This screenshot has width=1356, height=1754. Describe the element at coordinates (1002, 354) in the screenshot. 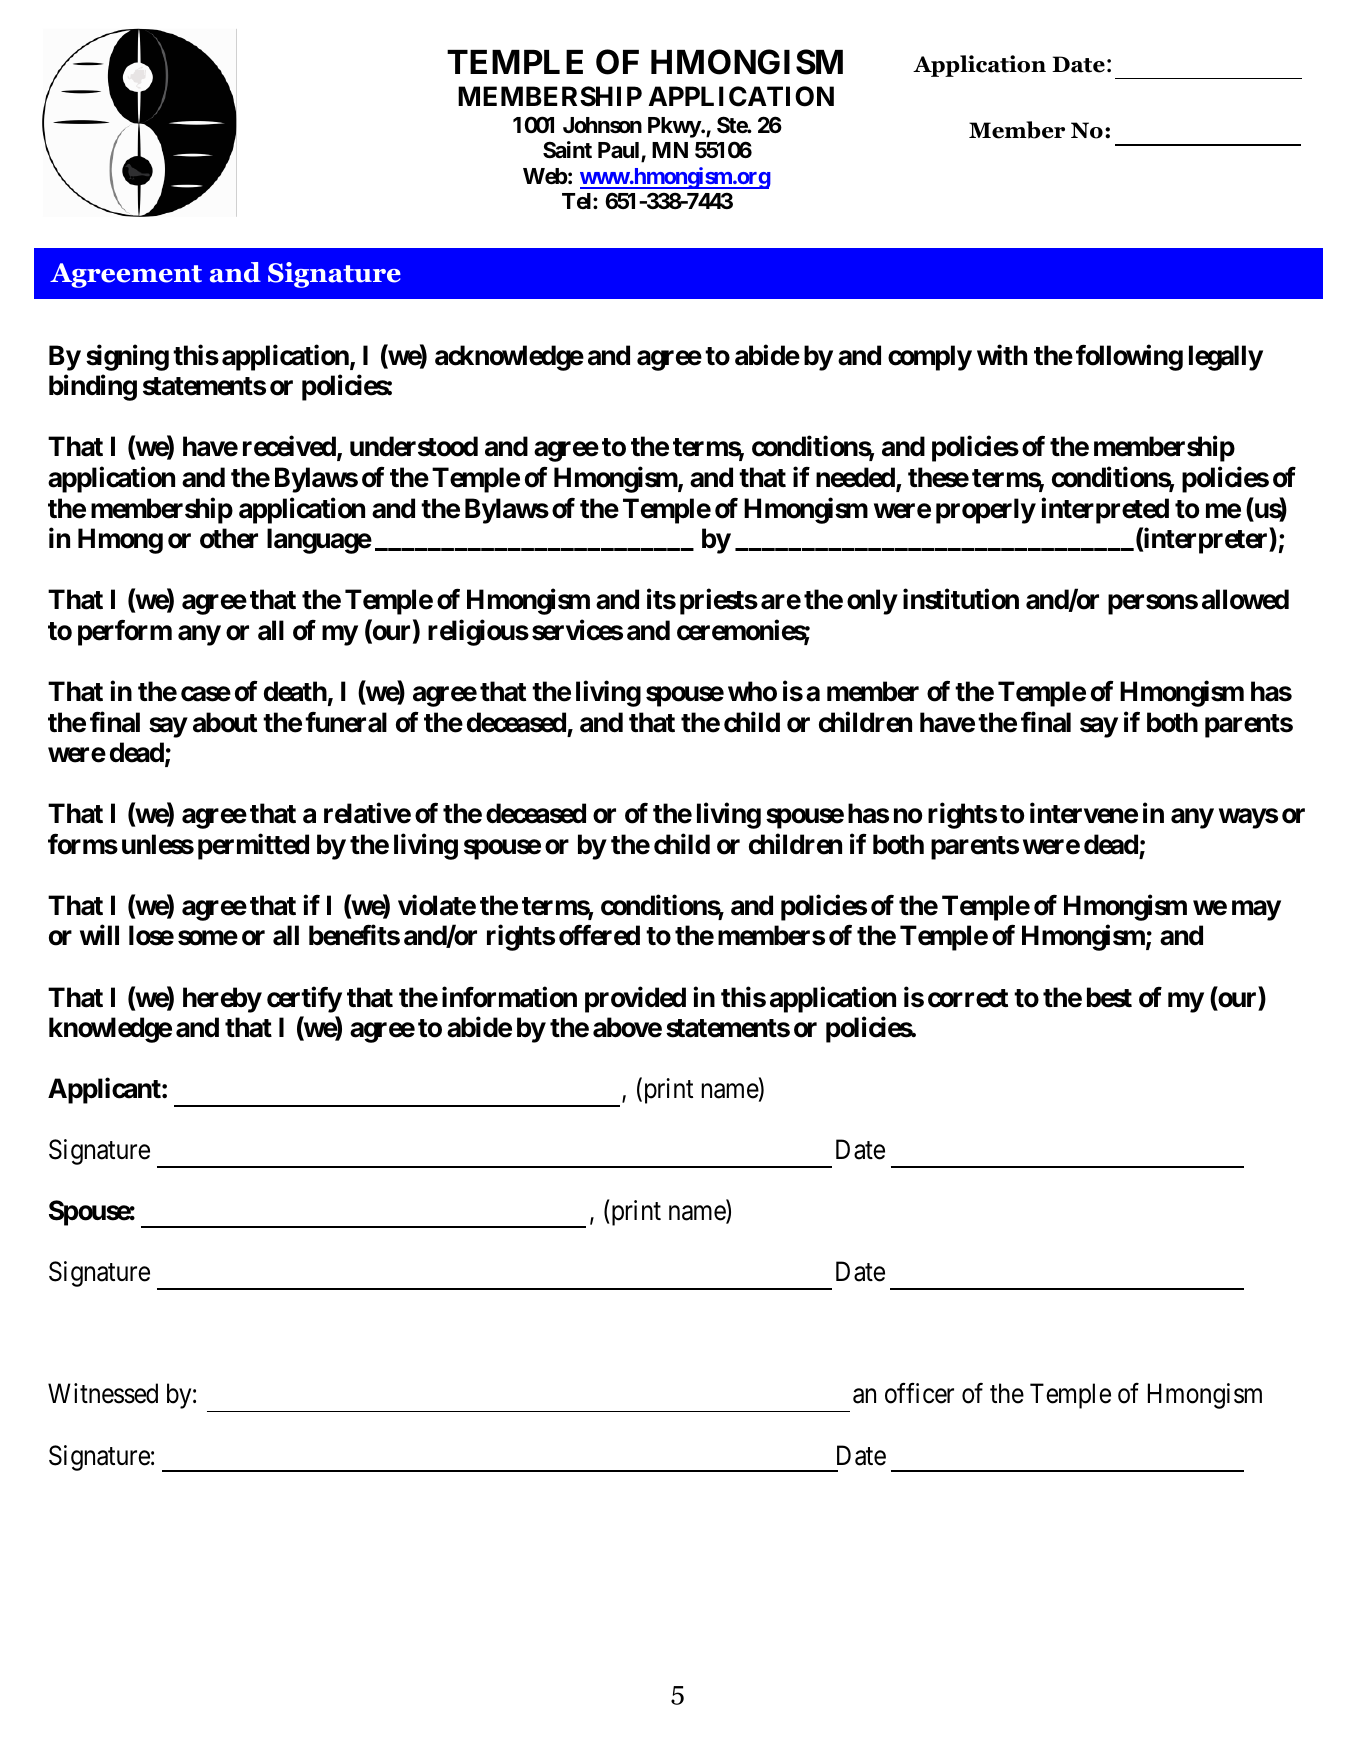

I see `with` at that location.
